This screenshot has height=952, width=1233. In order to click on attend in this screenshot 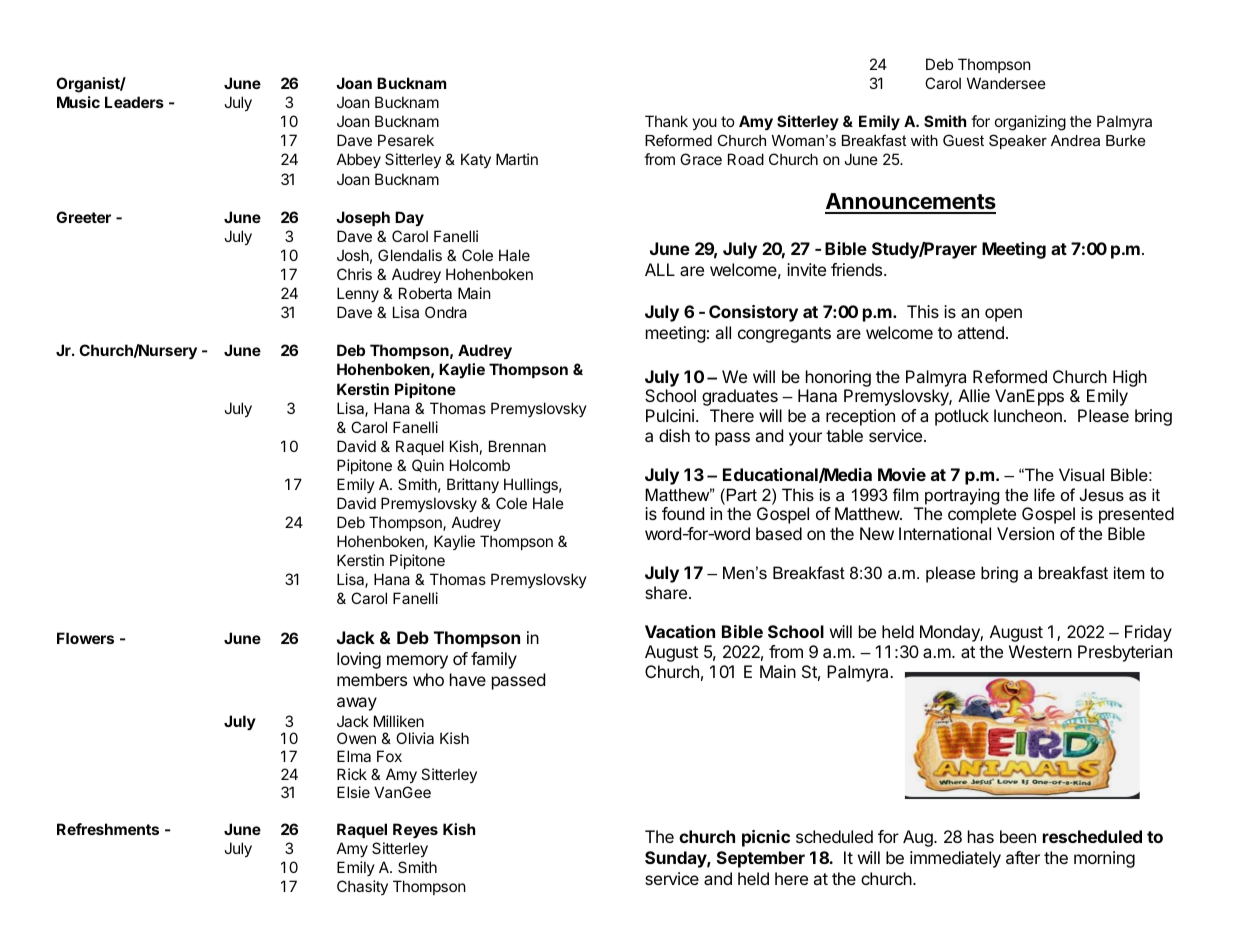, I will do `click(981, 332)`.
